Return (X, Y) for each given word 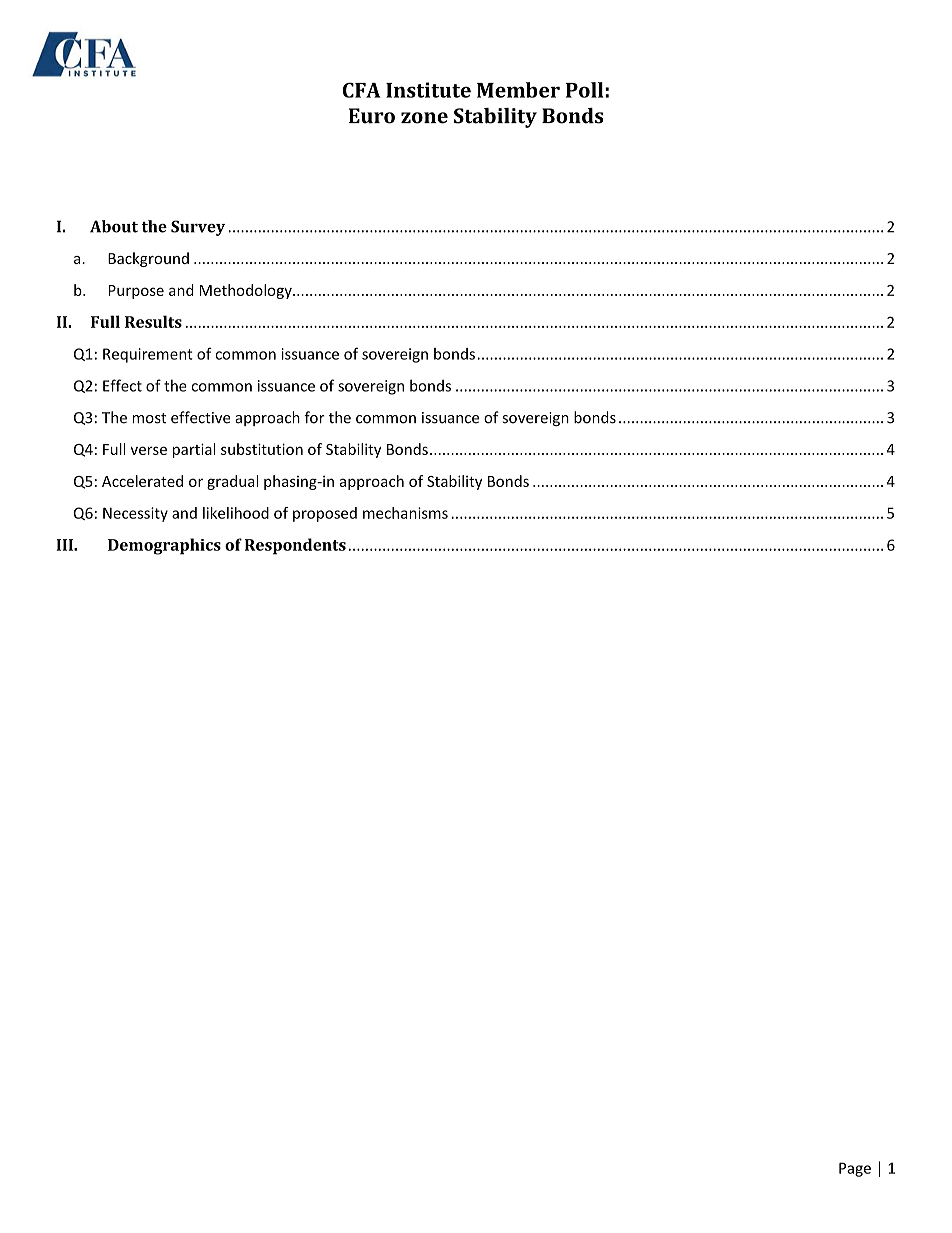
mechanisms (405, 513)
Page (855, 1169)
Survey (198, 228)
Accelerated (142, 481)
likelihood (236, 513)
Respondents (295, 546)
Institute (428, 90)
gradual (232, 482)
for (314, 417)
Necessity (135, 514)
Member (518, 90)
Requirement (148, 355)
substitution (262, 449)
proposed (325, 514)
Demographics (164, 546)
